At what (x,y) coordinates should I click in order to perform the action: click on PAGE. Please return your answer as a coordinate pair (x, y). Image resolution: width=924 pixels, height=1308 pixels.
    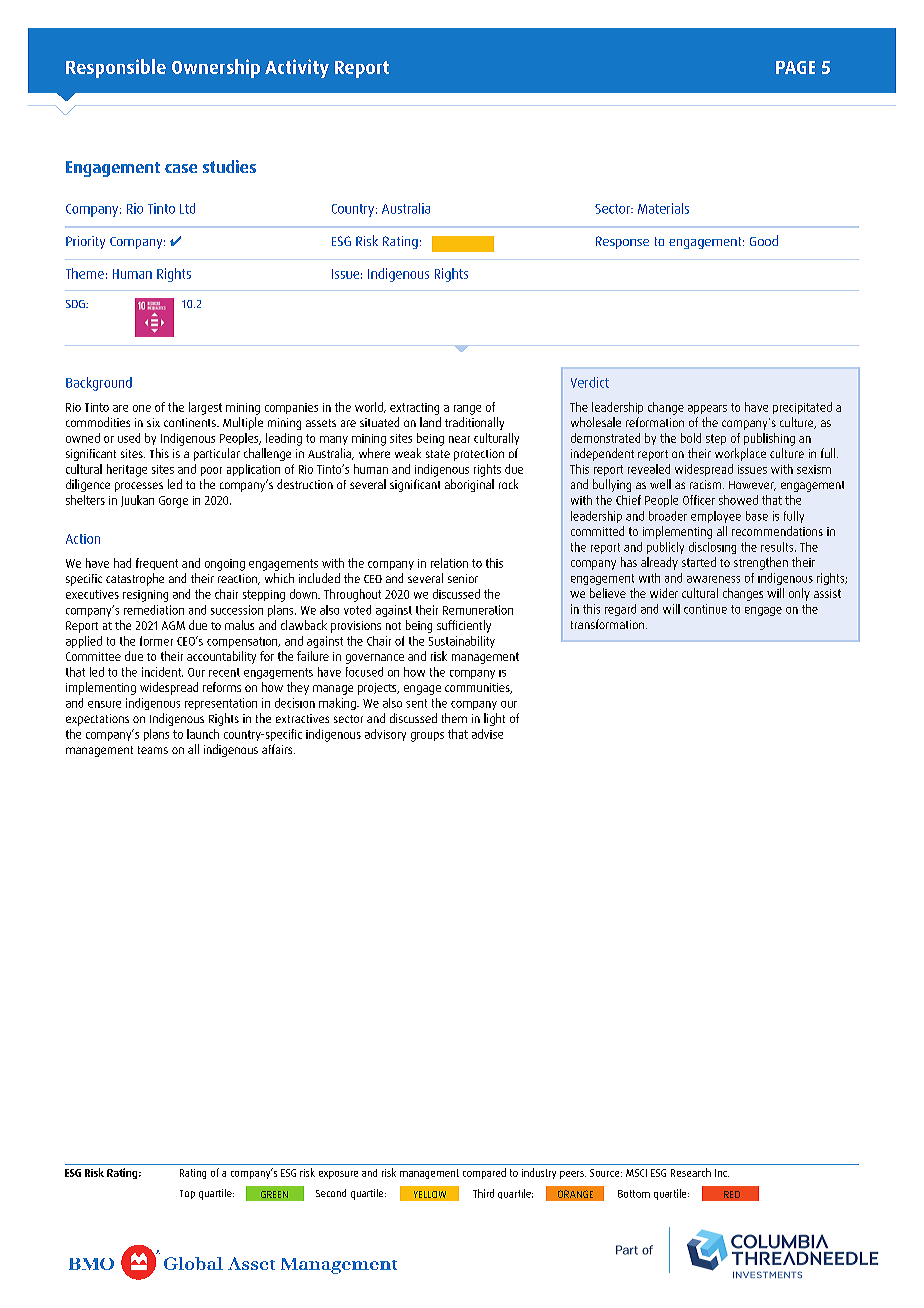
    Looking at the image, I should click on (795, 67).
